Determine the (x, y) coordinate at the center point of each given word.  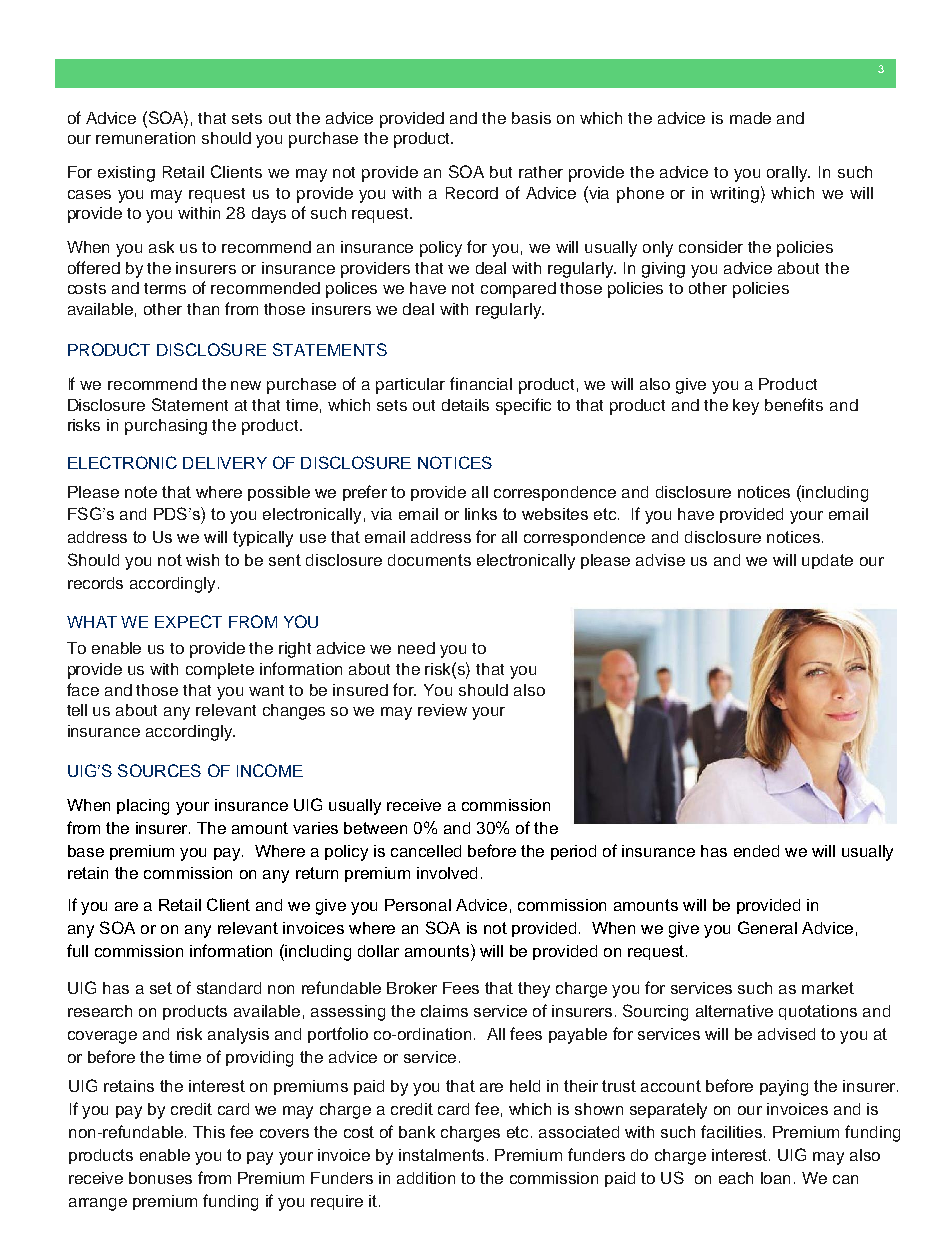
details (465, 405)
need (416, 648)
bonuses (160, 1178)
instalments (441, 1155)
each (736, 1178)
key (746, 407)
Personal (418, 905)
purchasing (166, 427)
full (77, 950)
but (501, 172)
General (767, 927)
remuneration (145, 138)
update (827, 561)
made (750, 118)
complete (220, 671)
